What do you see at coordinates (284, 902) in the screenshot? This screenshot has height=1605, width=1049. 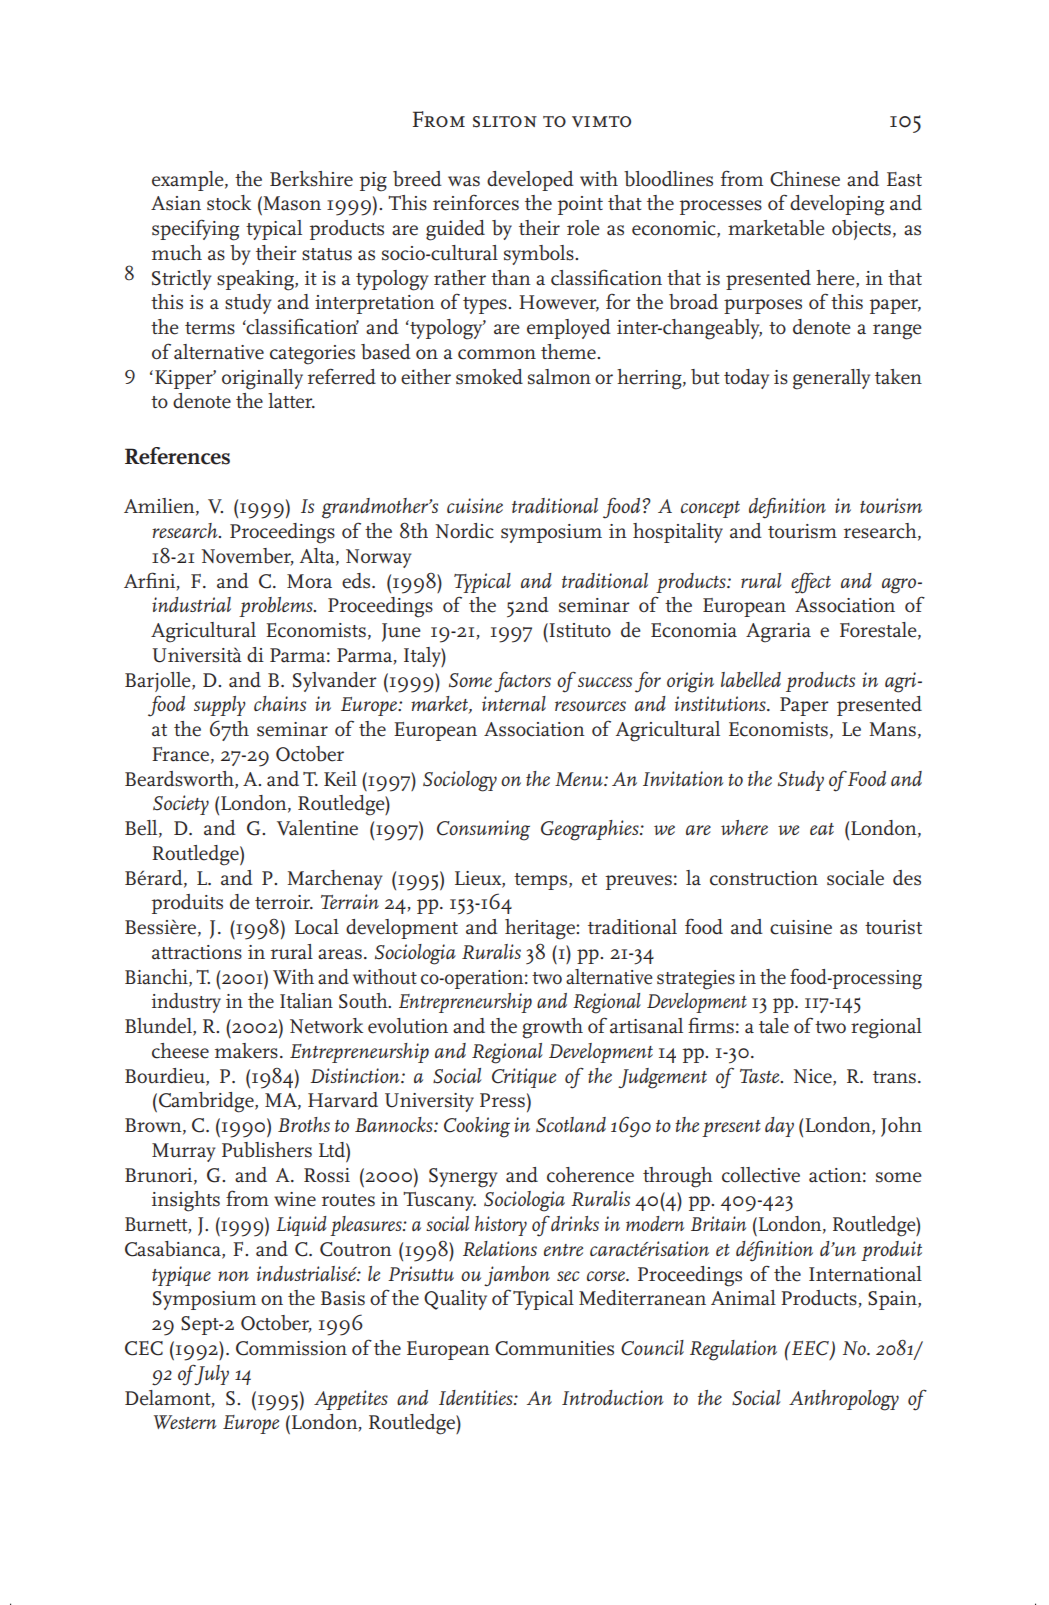 I see `terroir` at bounding box center [284, 902].
